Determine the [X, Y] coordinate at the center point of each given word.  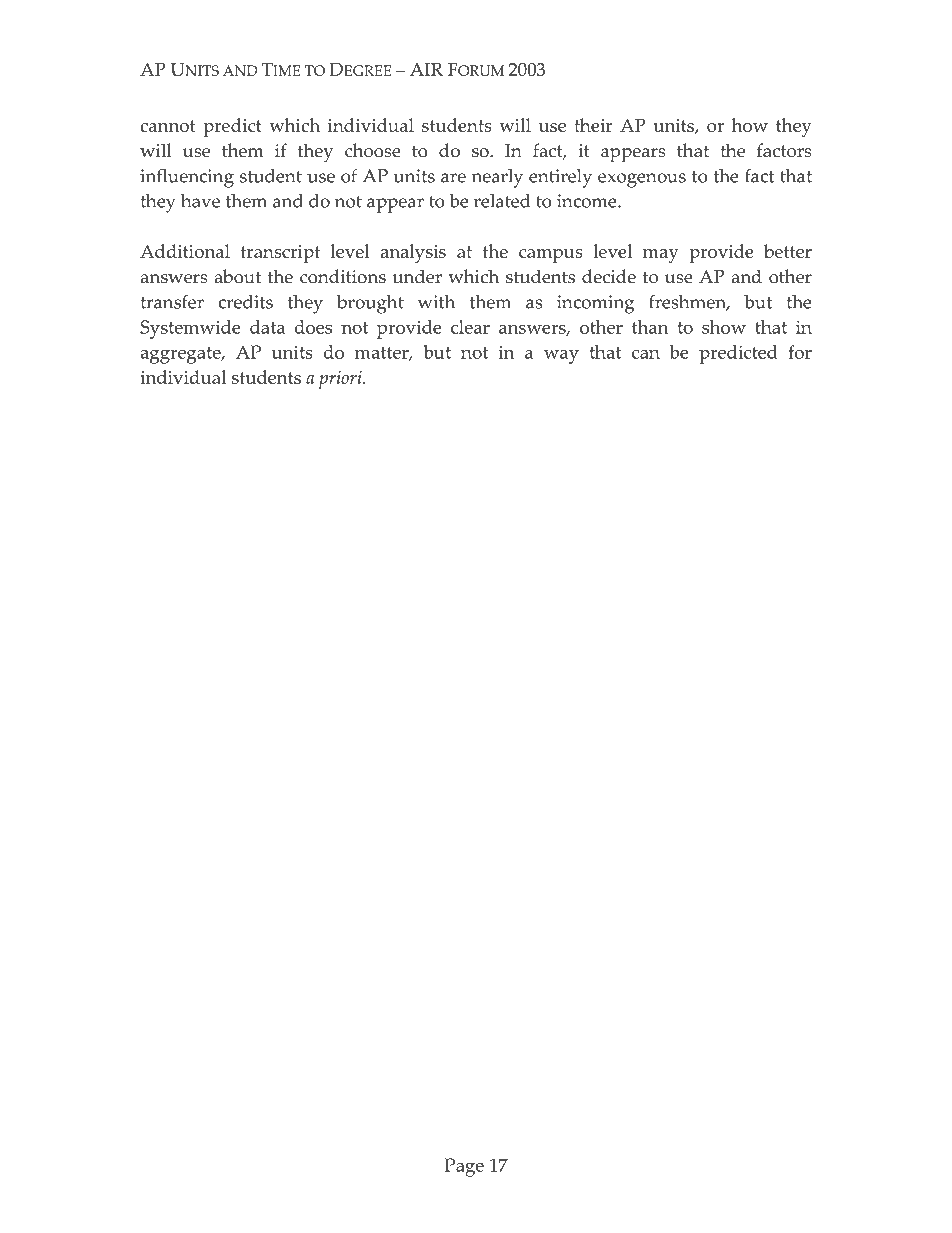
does [313, 327]
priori [341, 379]
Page [464, 1167]
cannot [167, 126]
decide [609, 276]
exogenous [642, 180]
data [267, 327]
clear [470, 327]
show [724, 327]
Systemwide [190, 329]
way [561, 357]
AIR [426, 69]
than [650, 327]
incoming [595, 304]
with [436, 302]
